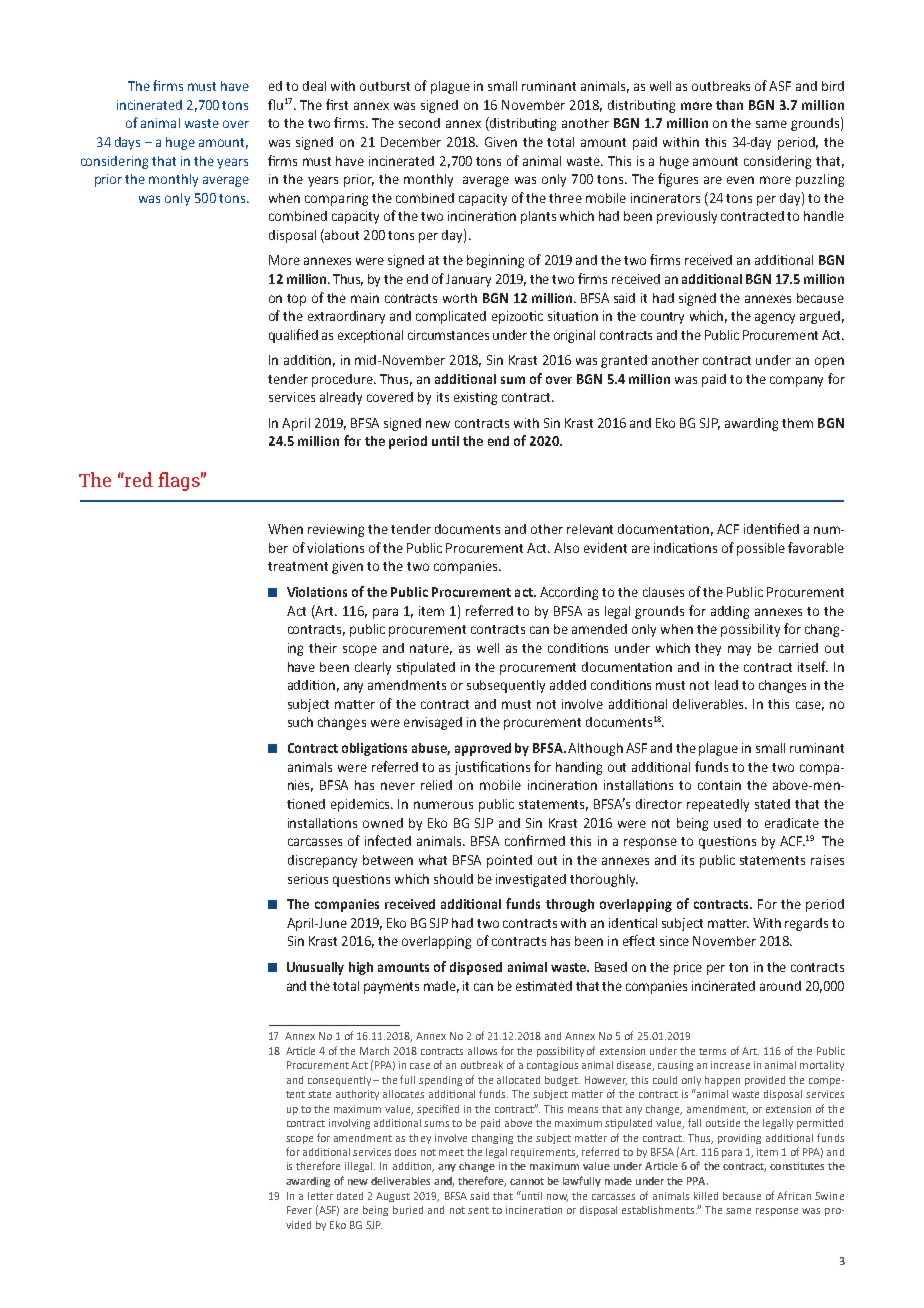 This document has height=1308, width=924. Describe the element at coordinates (300, 722) in the document. I see `such` at that location.
